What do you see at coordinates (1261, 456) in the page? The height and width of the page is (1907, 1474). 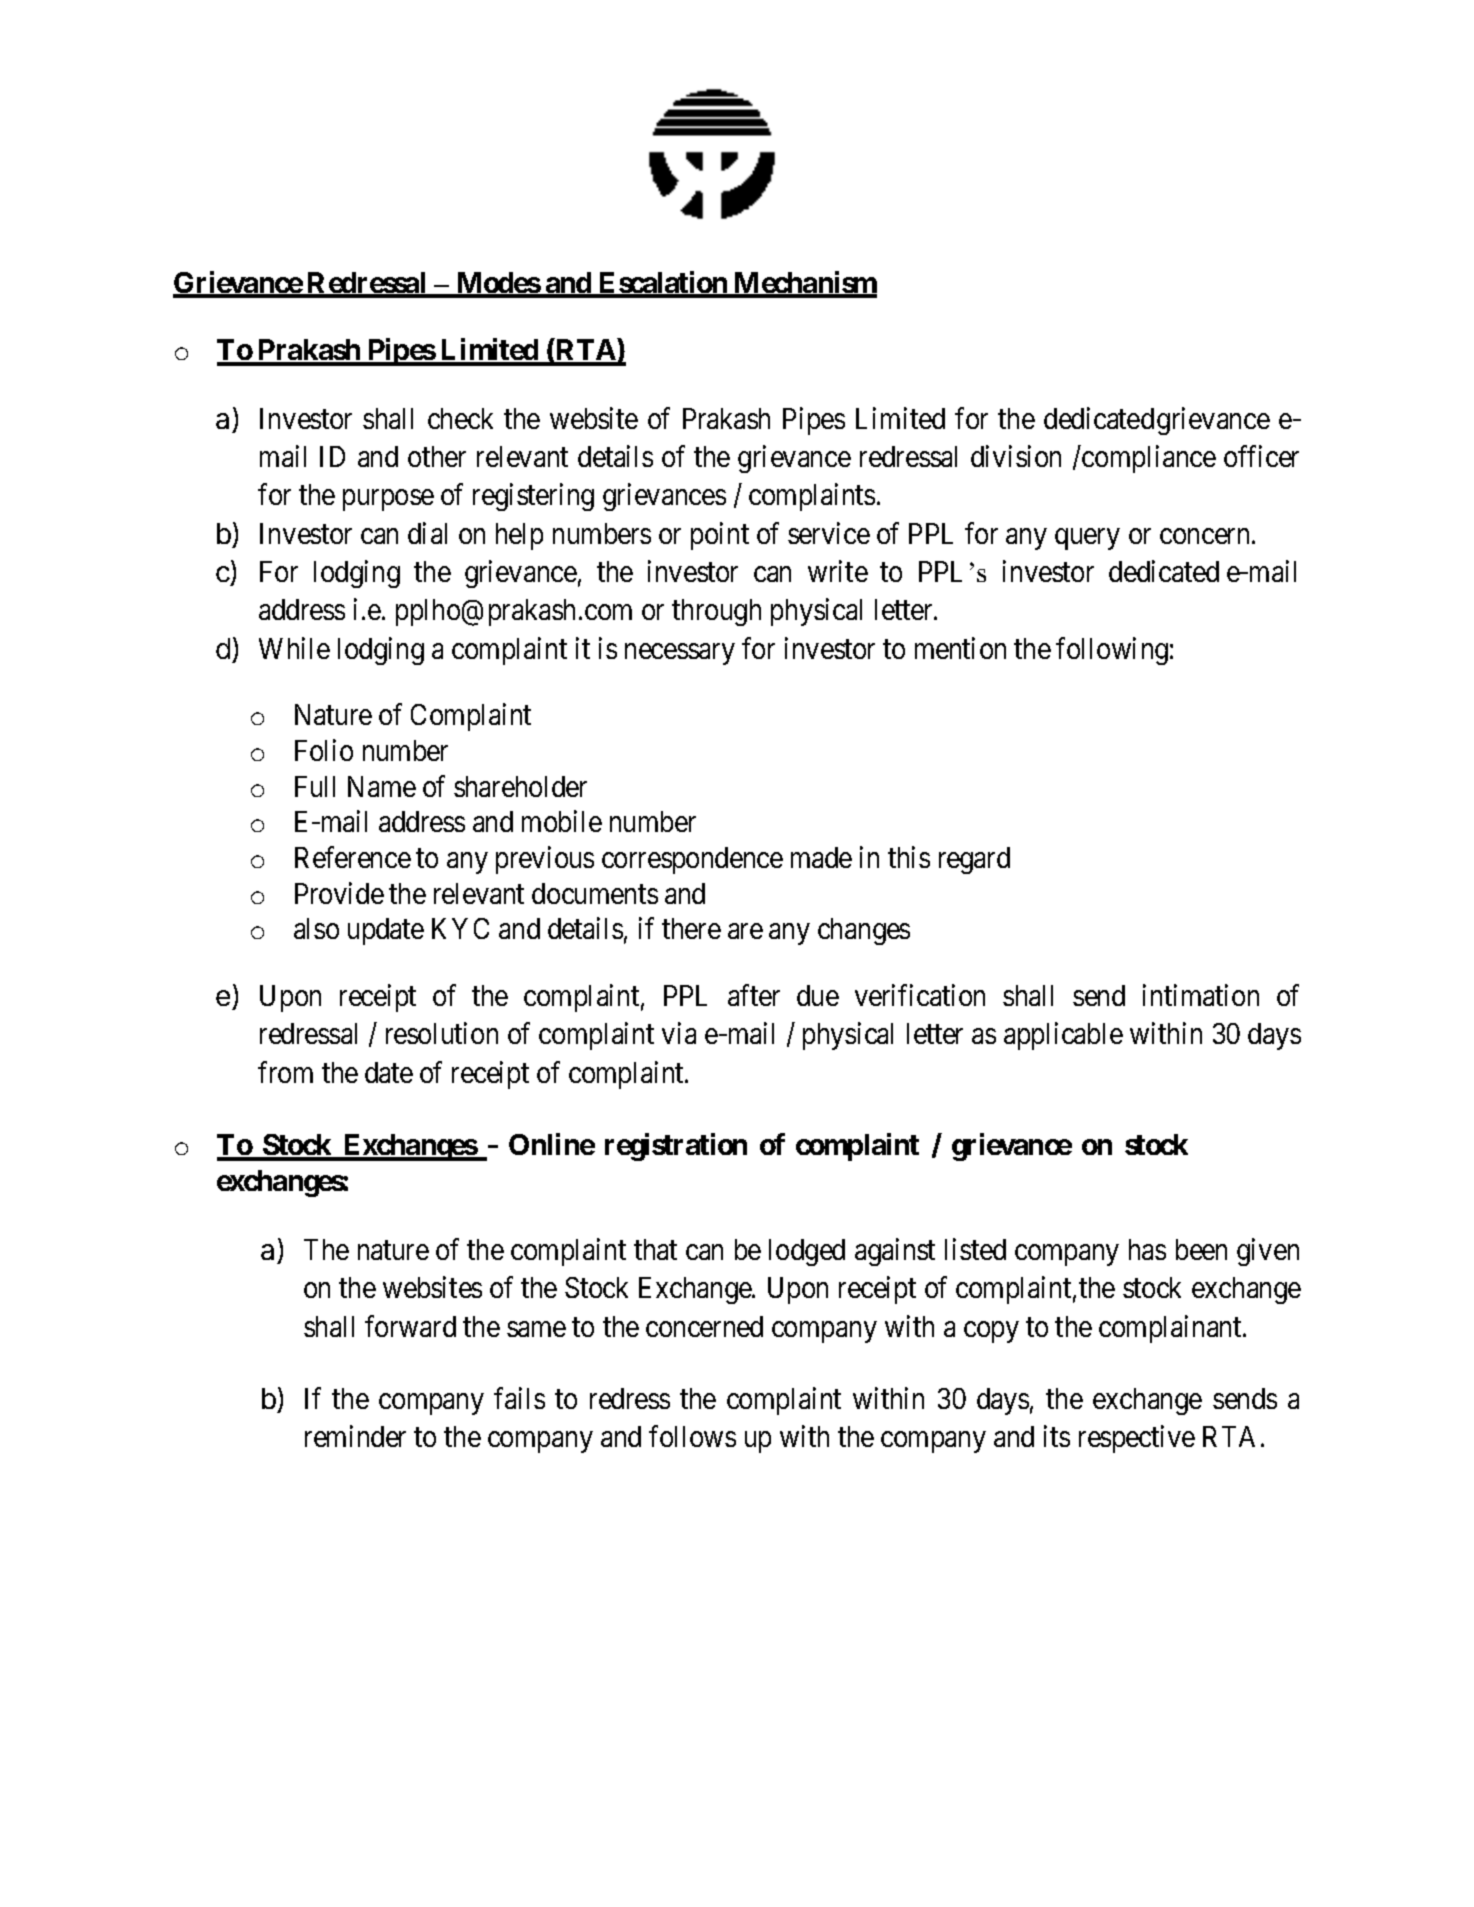 I see `officer` at bounding box center [1261, 456].
